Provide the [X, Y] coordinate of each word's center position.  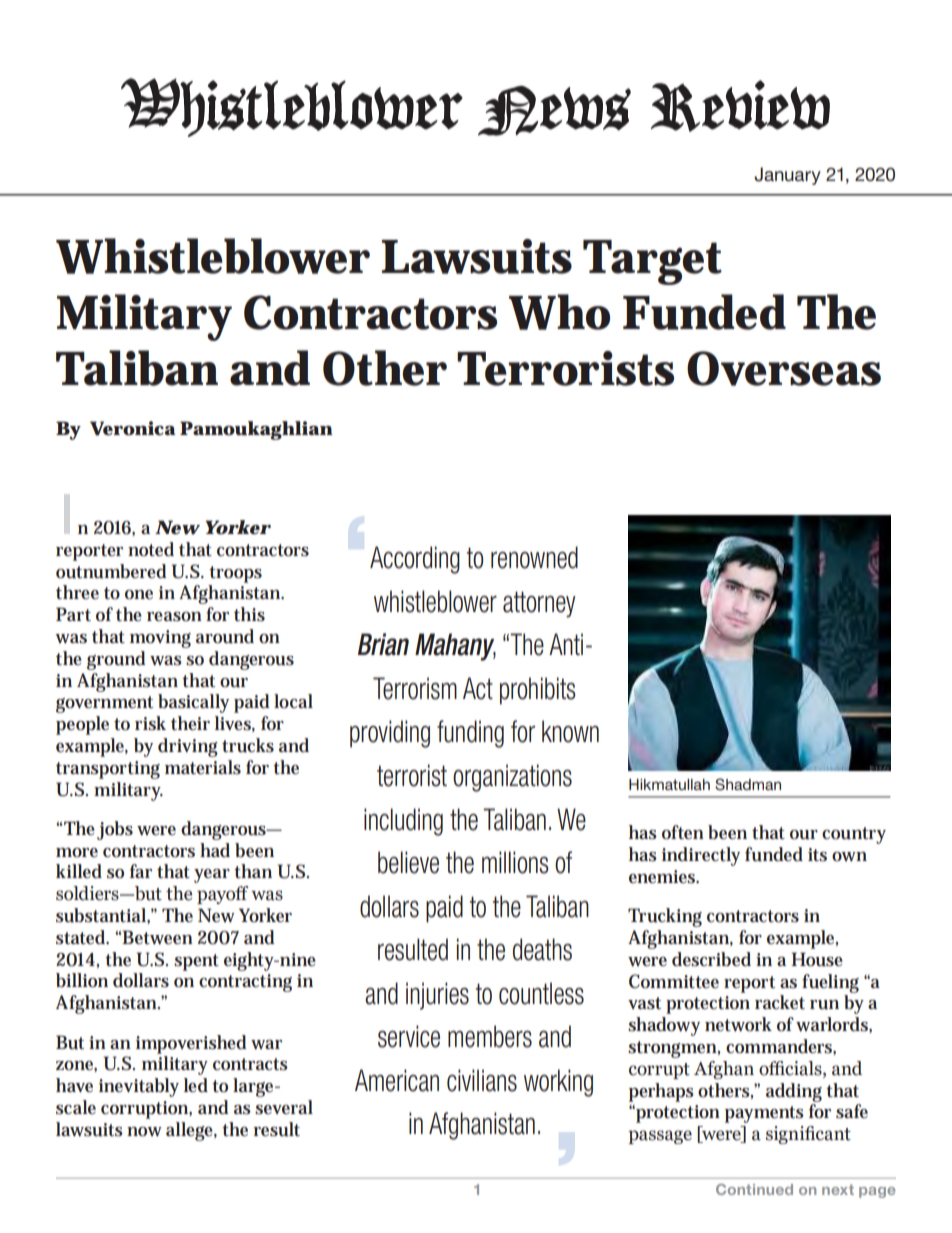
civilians [482, 1080]
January [787, 176]
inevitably [139, 1087]
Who [559, 312]
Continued [754, 1189]
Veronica [132, 428]
